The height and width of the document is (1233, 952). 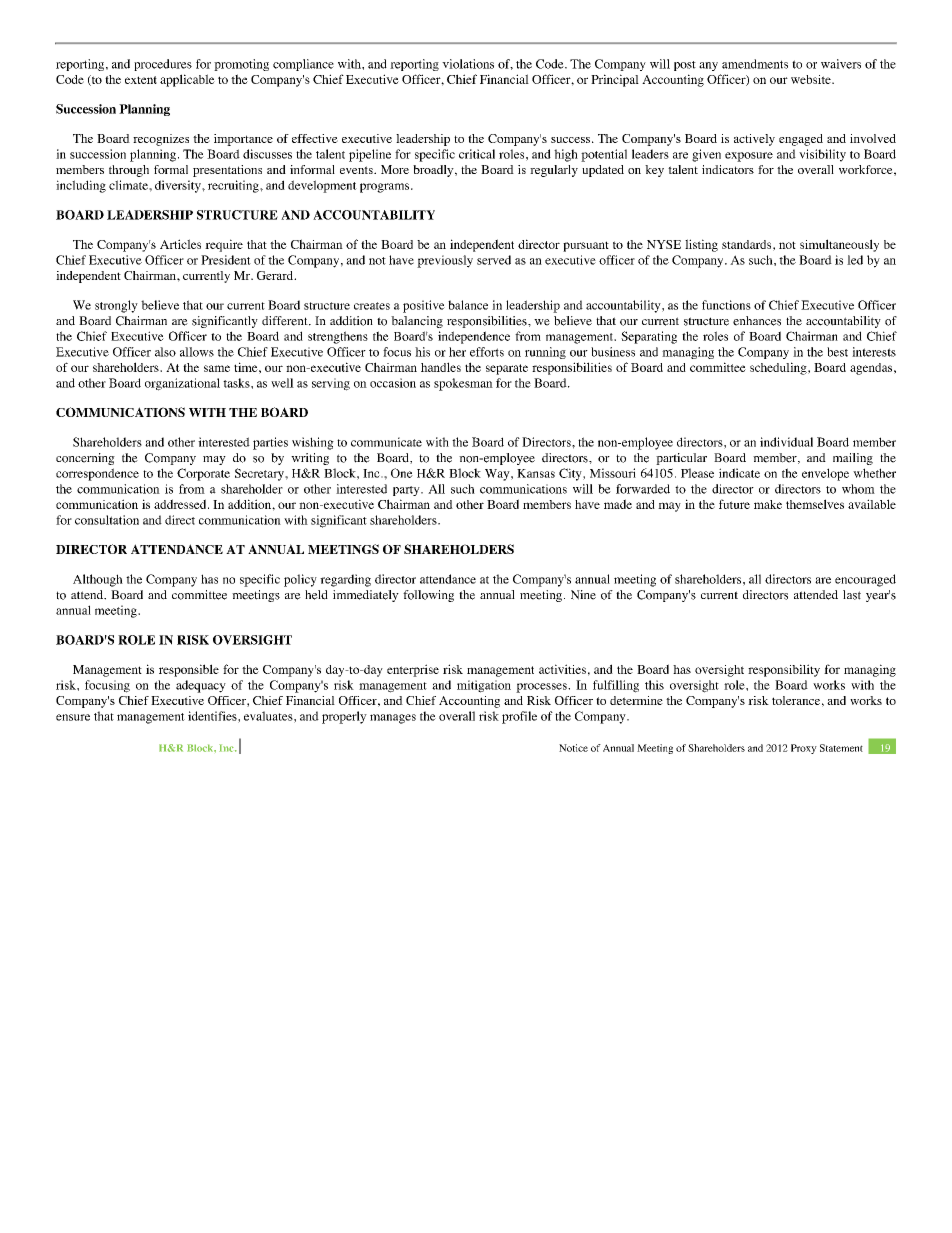 What do you see at coordinates (180, 244) in the document?
I see `Articles` at bounding box center [180, 244].
